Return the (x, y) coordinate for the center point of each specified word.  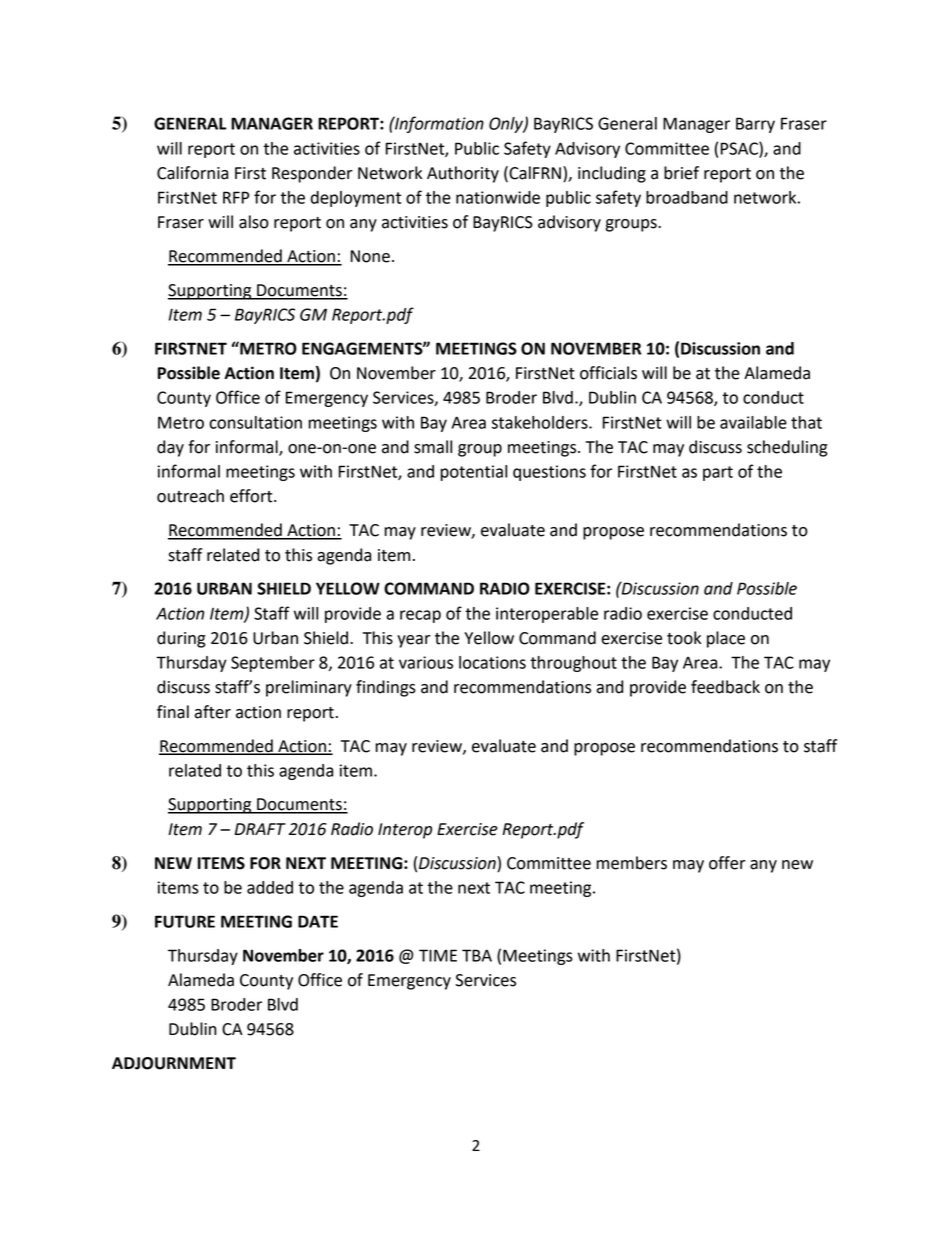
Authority (463, 174)
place (726, 639)
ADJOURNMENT (174, 1063)
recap (420, 616)
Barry (755, 125)
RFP (236, 197)
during (181, 639)
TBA (477, 955)
